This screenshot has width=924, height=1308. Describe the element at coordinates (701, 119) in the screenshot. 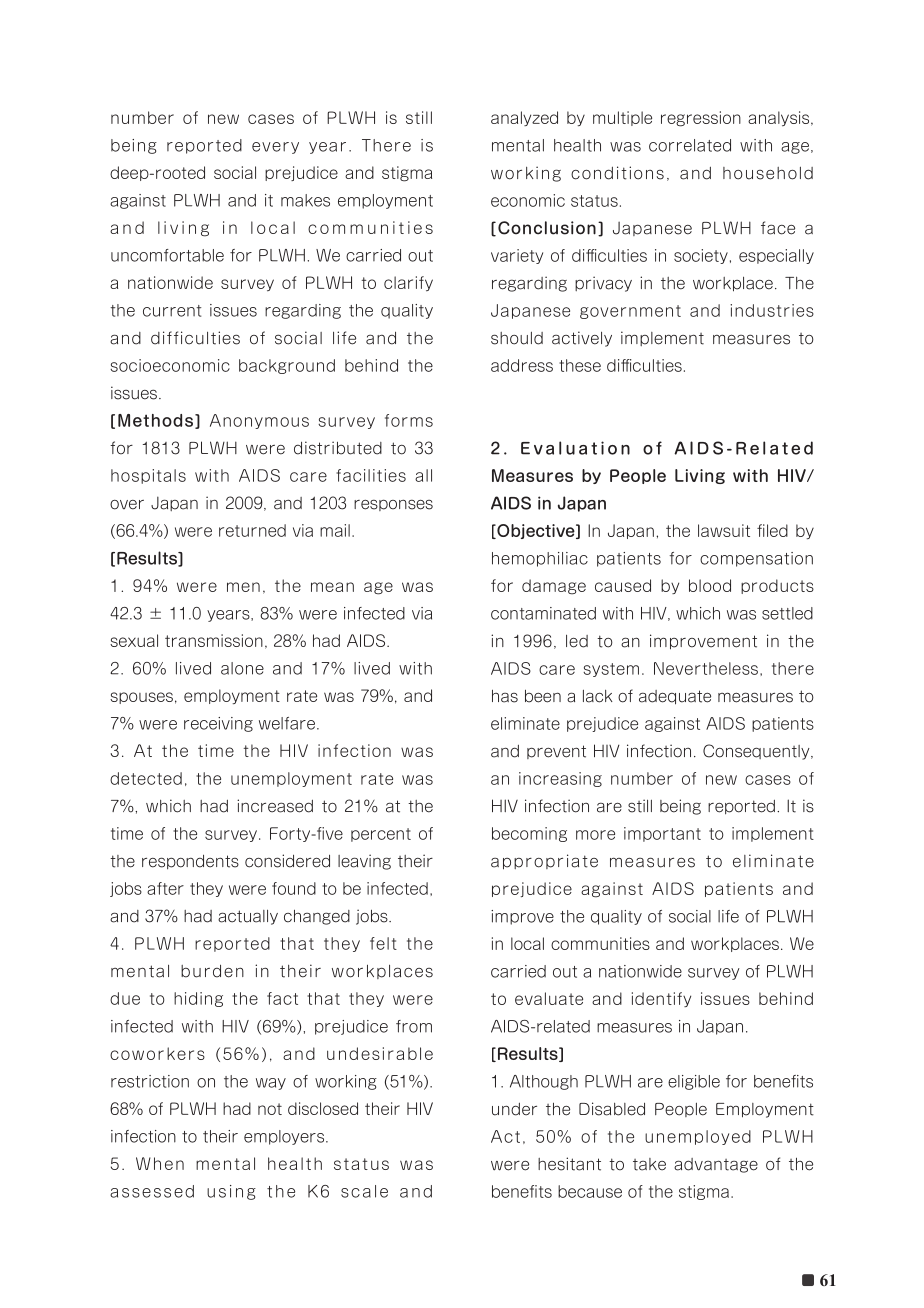

I see `regression` at that location.
